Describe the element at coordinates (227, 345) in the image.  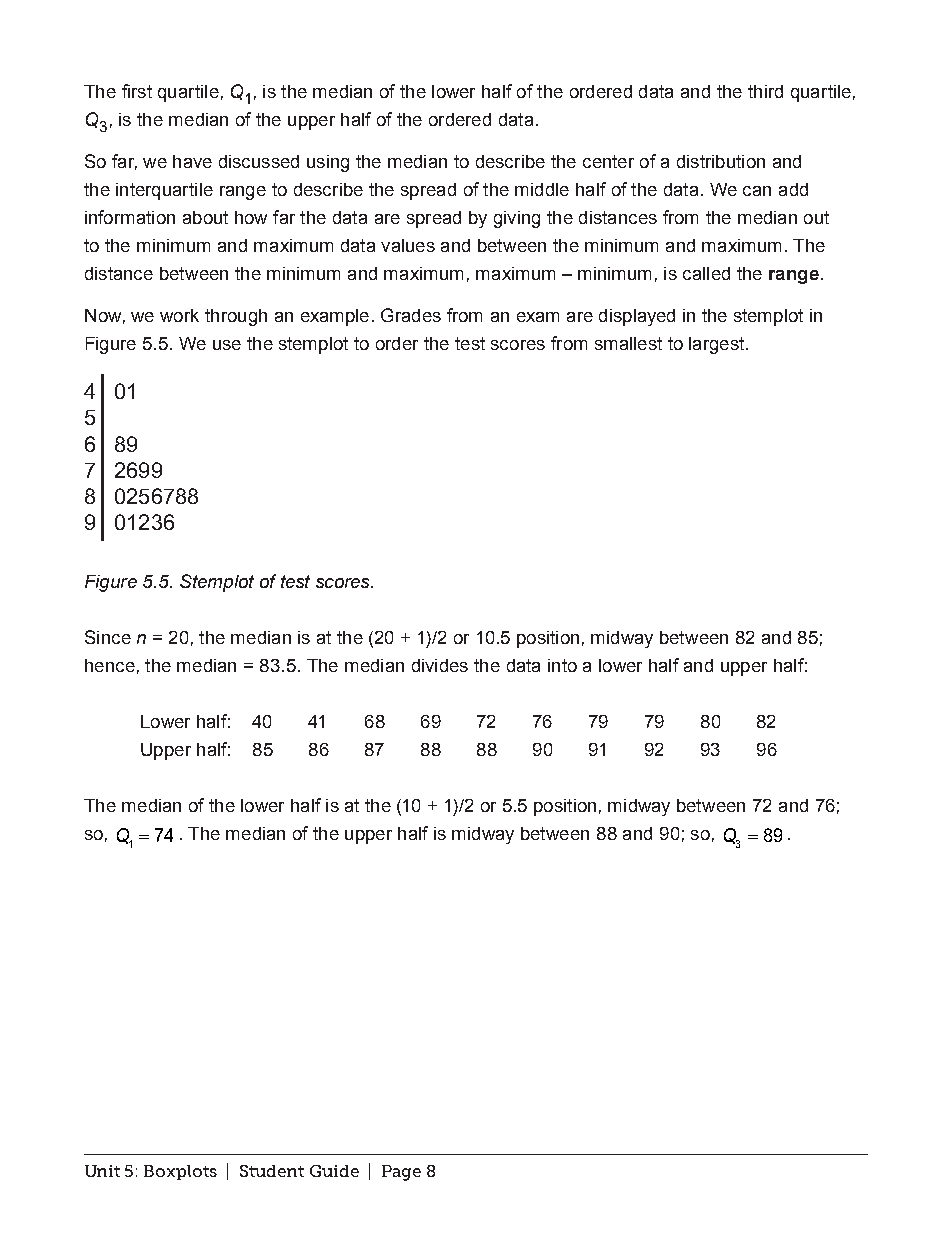
I see `use` at that location.
